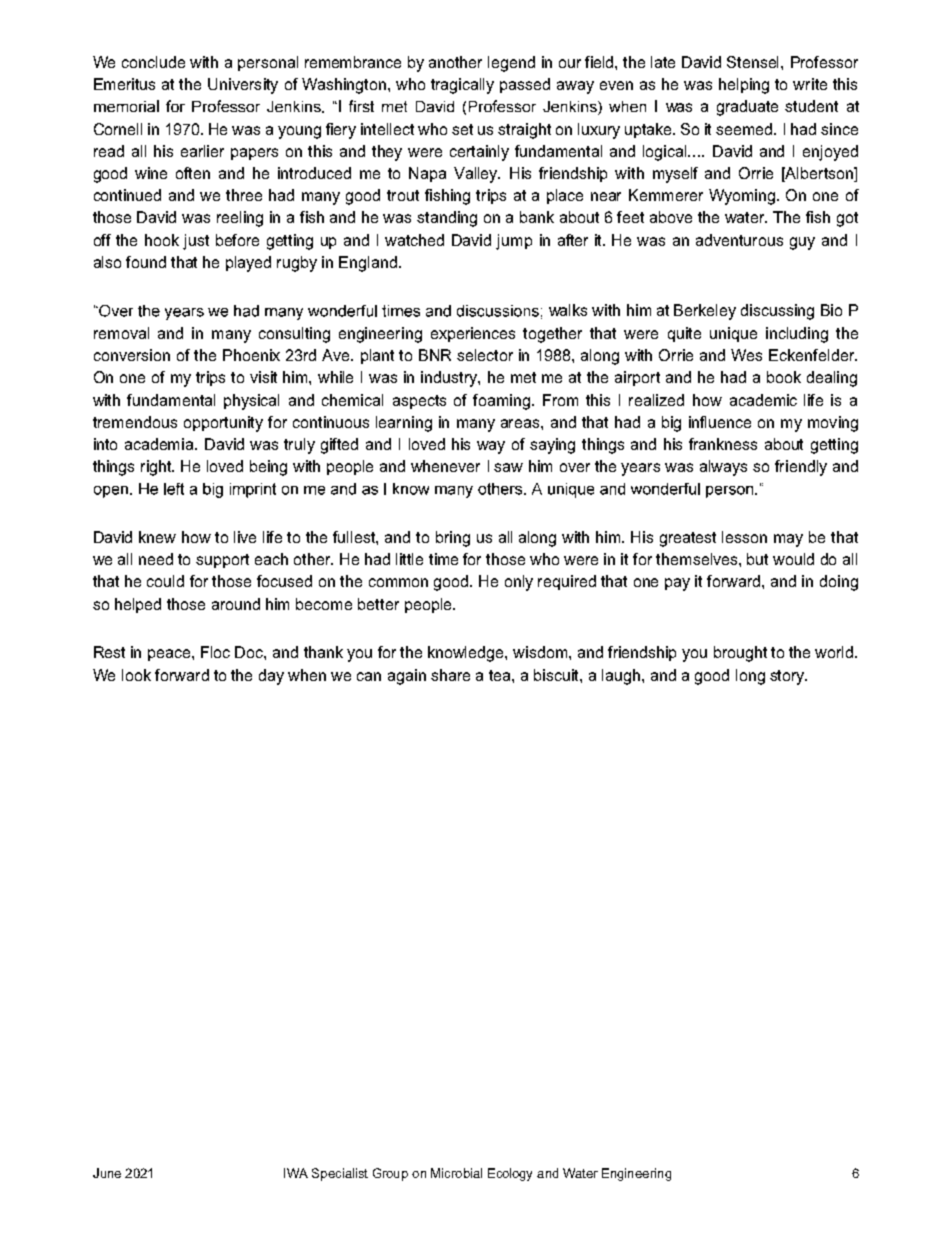 The height and width of the screenshot is (1233, 952). What do you see at coordinates (146, 262) in the screenshot?
I see `found` at bounding box center [146, 262].
